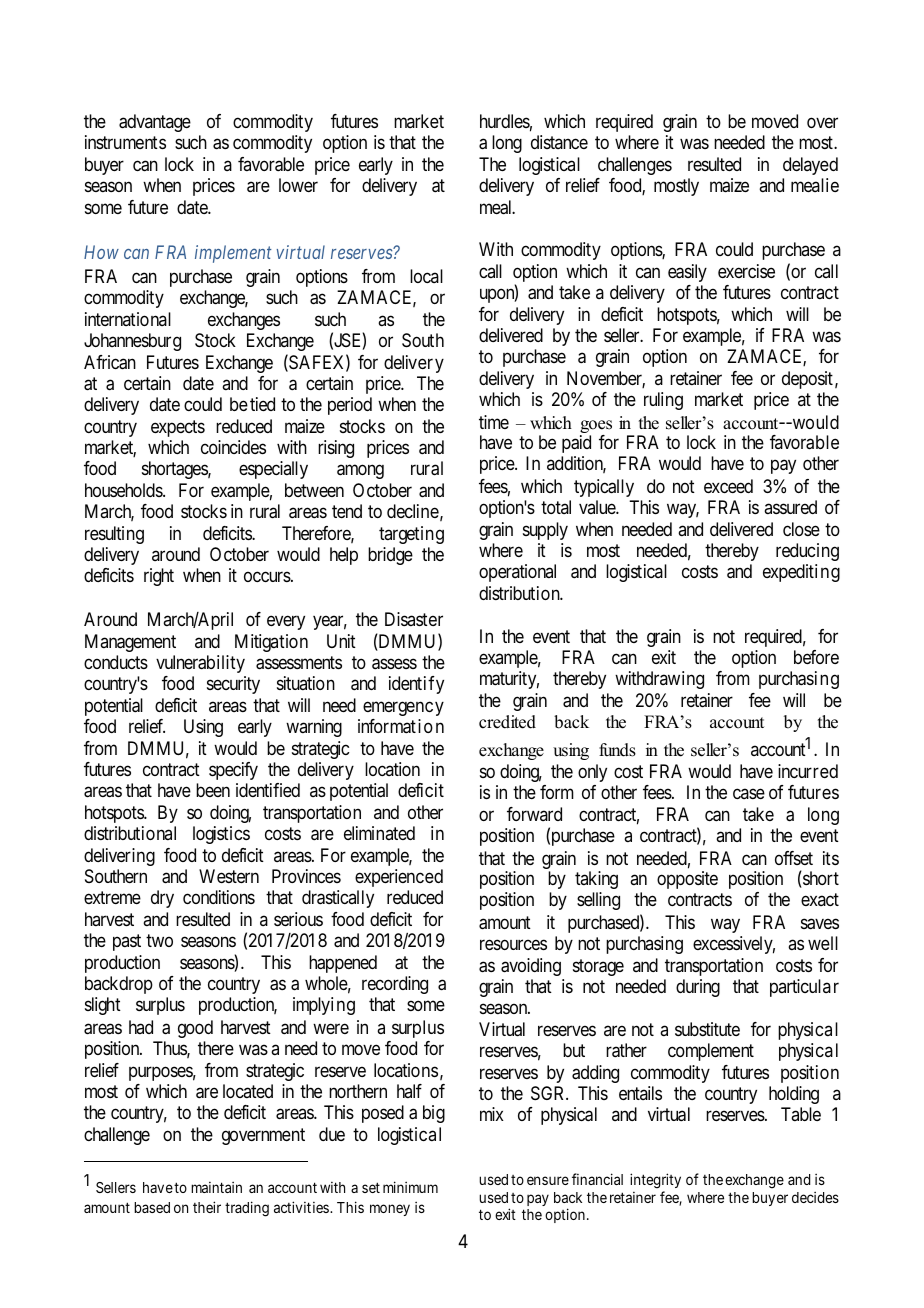 The image size is (924, 1308). I want to click on vulnerability, so click(200, 664).
